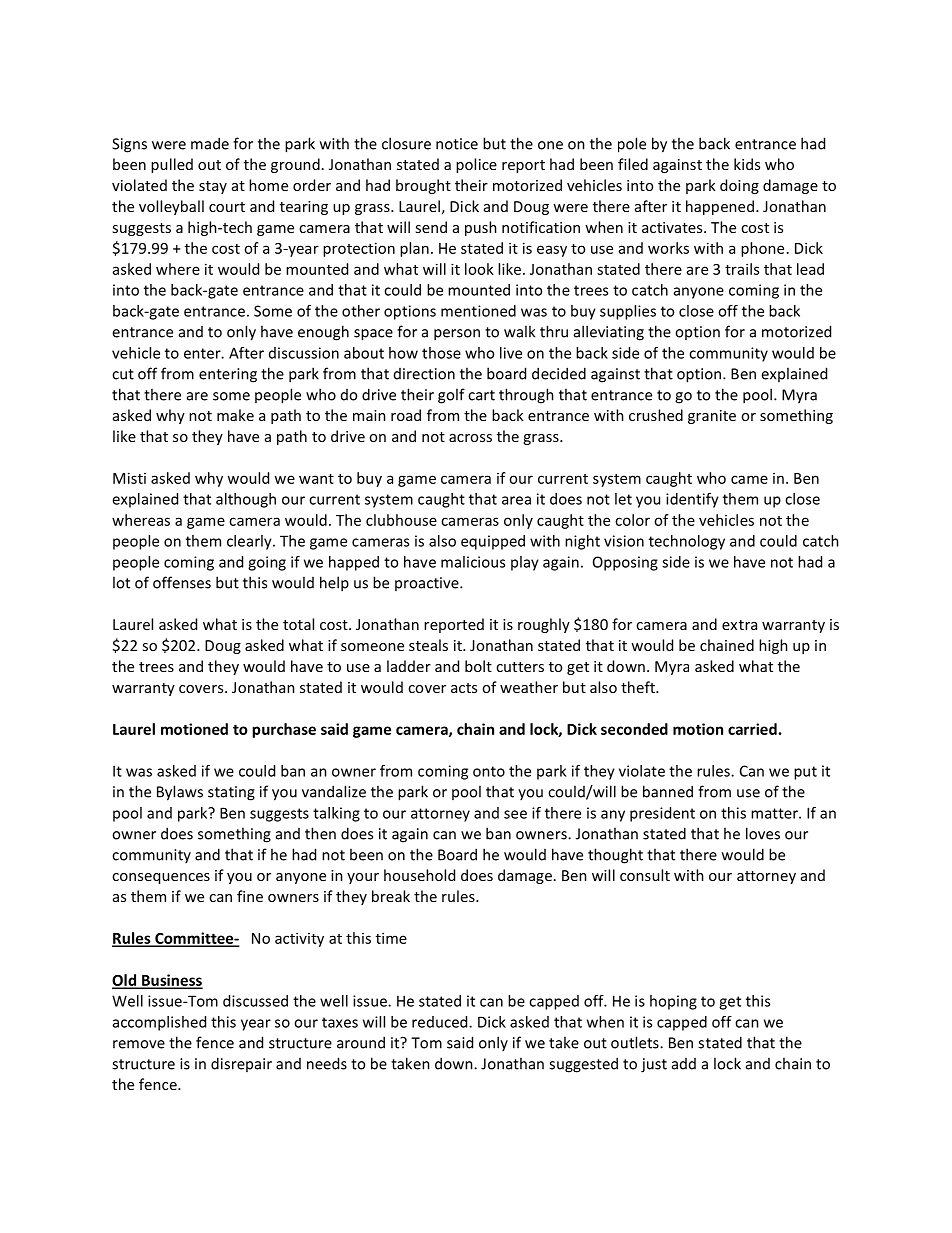 This image has height=1233, width=952. I want to click on crushed, so click(656, 415).
